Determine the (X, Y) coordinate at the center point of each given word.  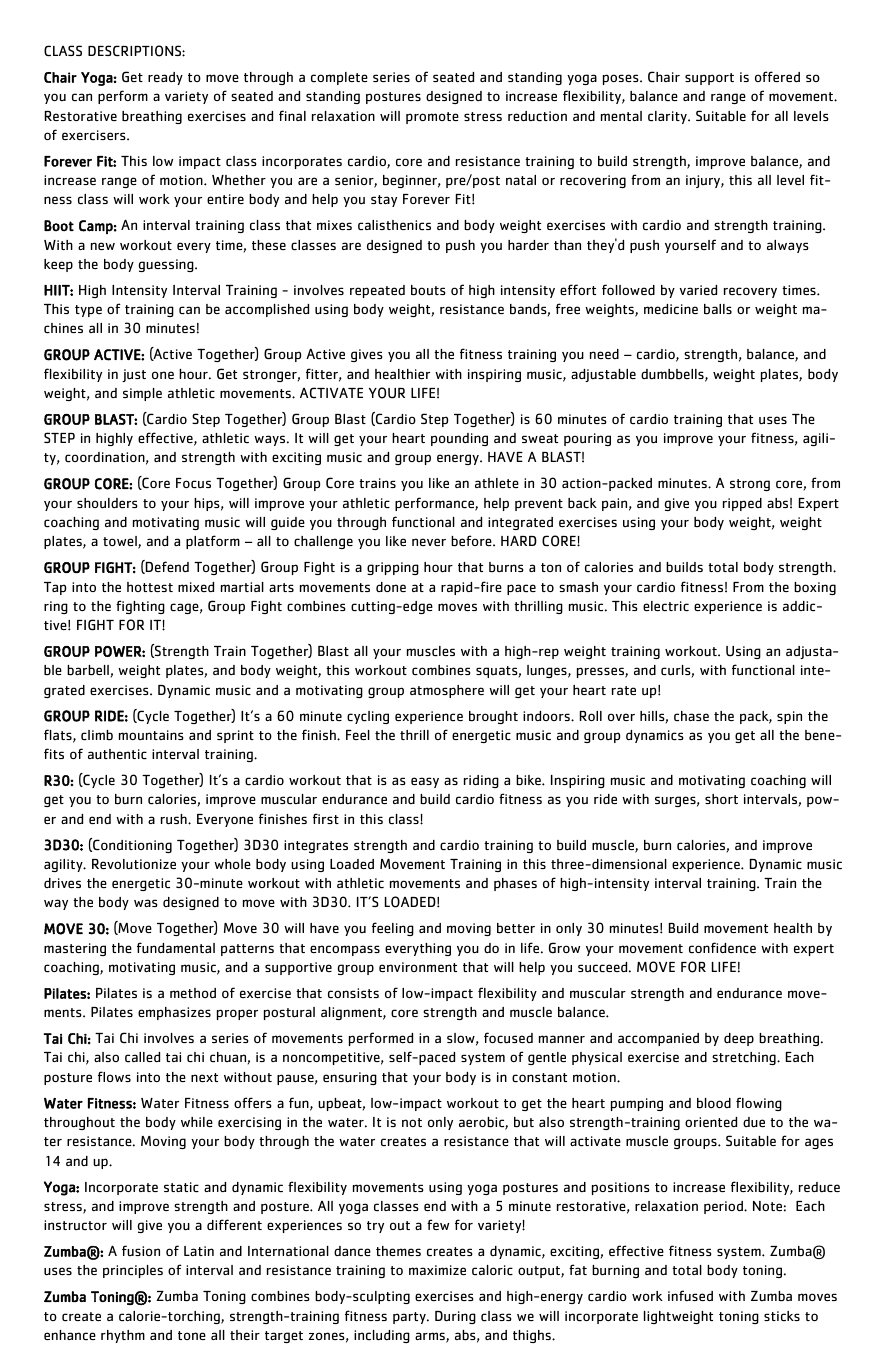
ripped (742, 504)
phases (515, 884)
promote (432, 118)
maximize (437, 1270)
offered (777, 76)
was (146, 903)
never (429, 542)
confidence (722, 948)
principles (133, 1271)
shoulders (107, 503)
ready (165, 78)
